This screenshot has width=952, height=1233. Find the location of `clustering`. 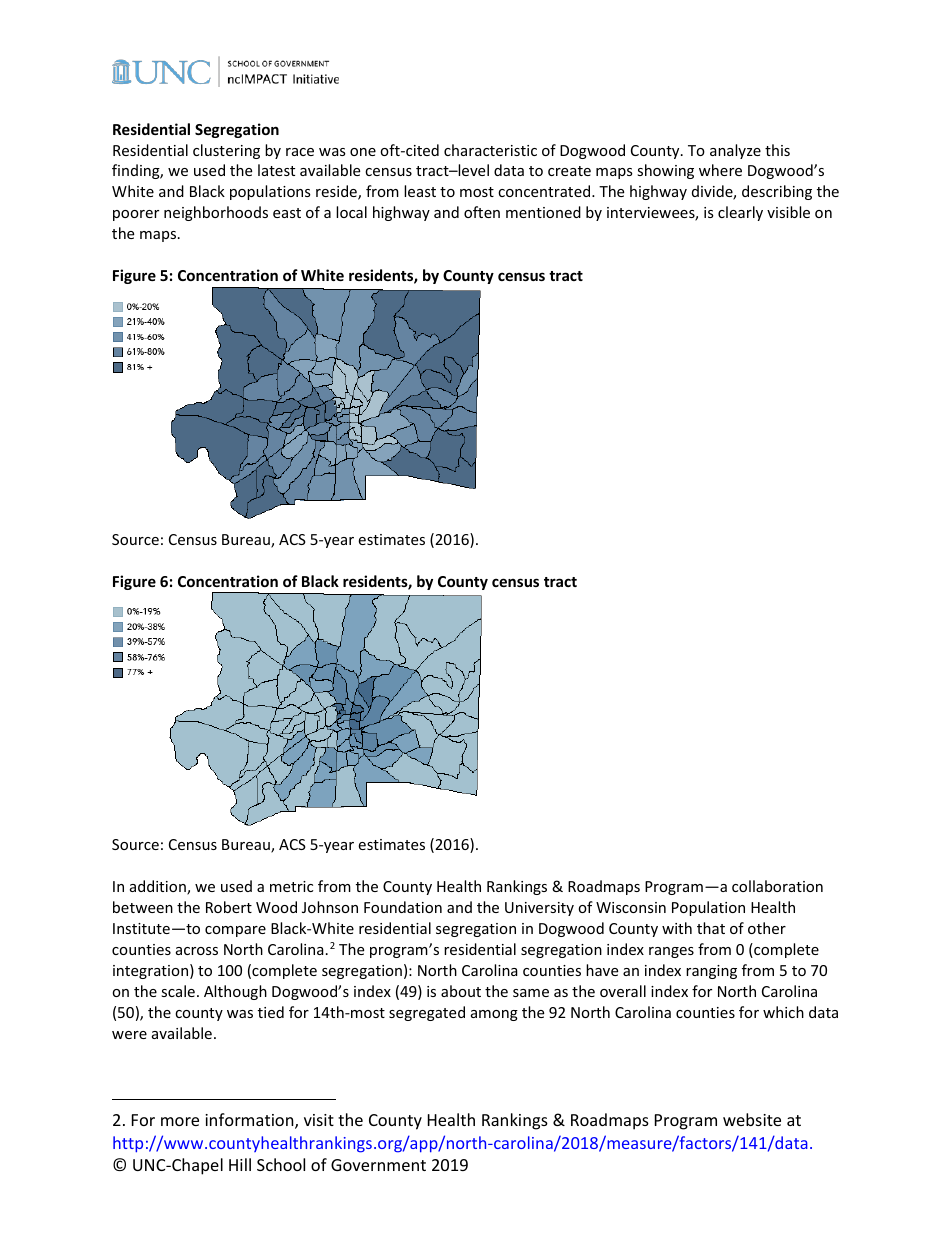

clustering is located at coordinates (226, 151).
